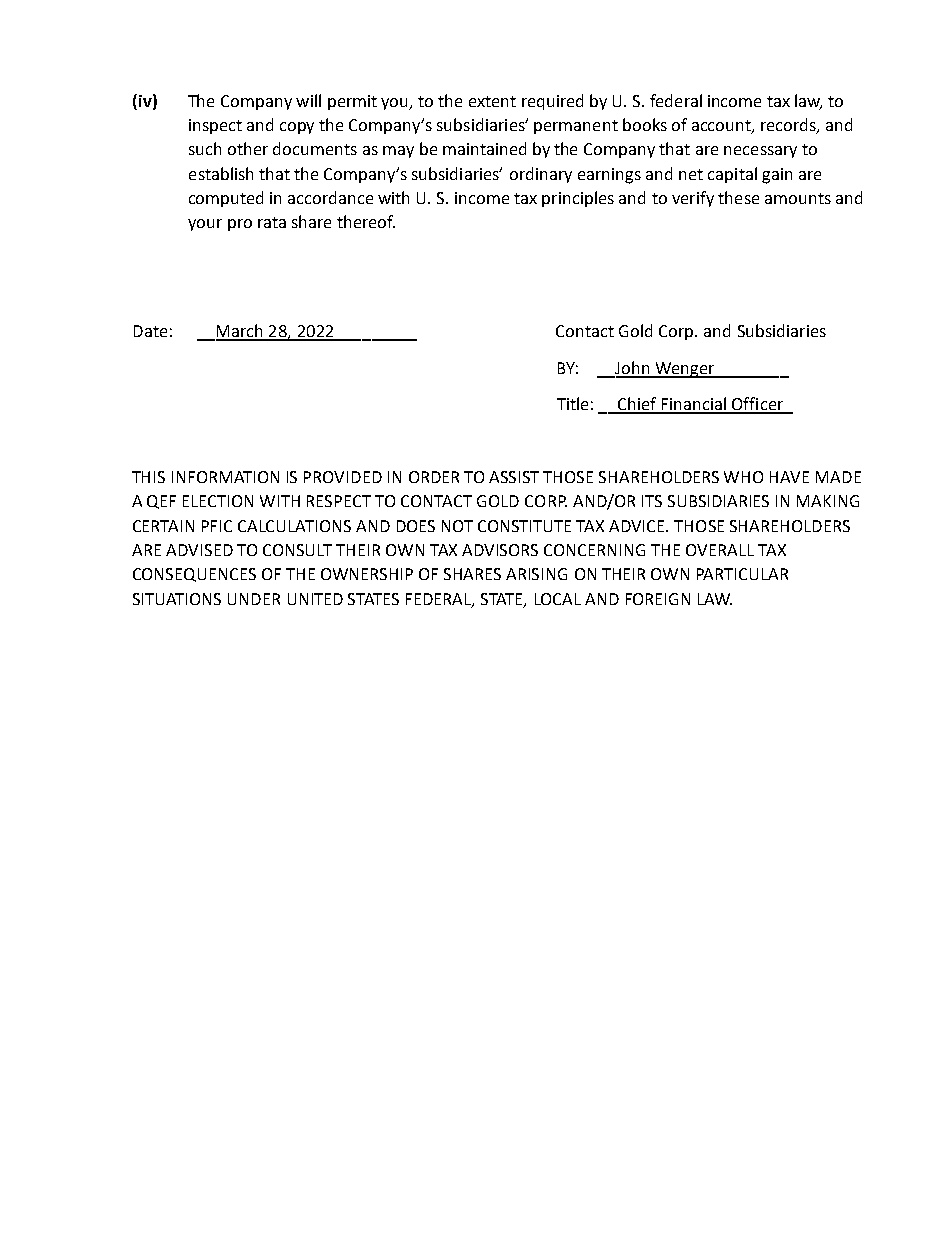 Image resolution: width=952 pixels, height=1233 pixels. Describe the element at coordinates (194, 575) in the page. I see `CONSEQUENCES` at that location.
